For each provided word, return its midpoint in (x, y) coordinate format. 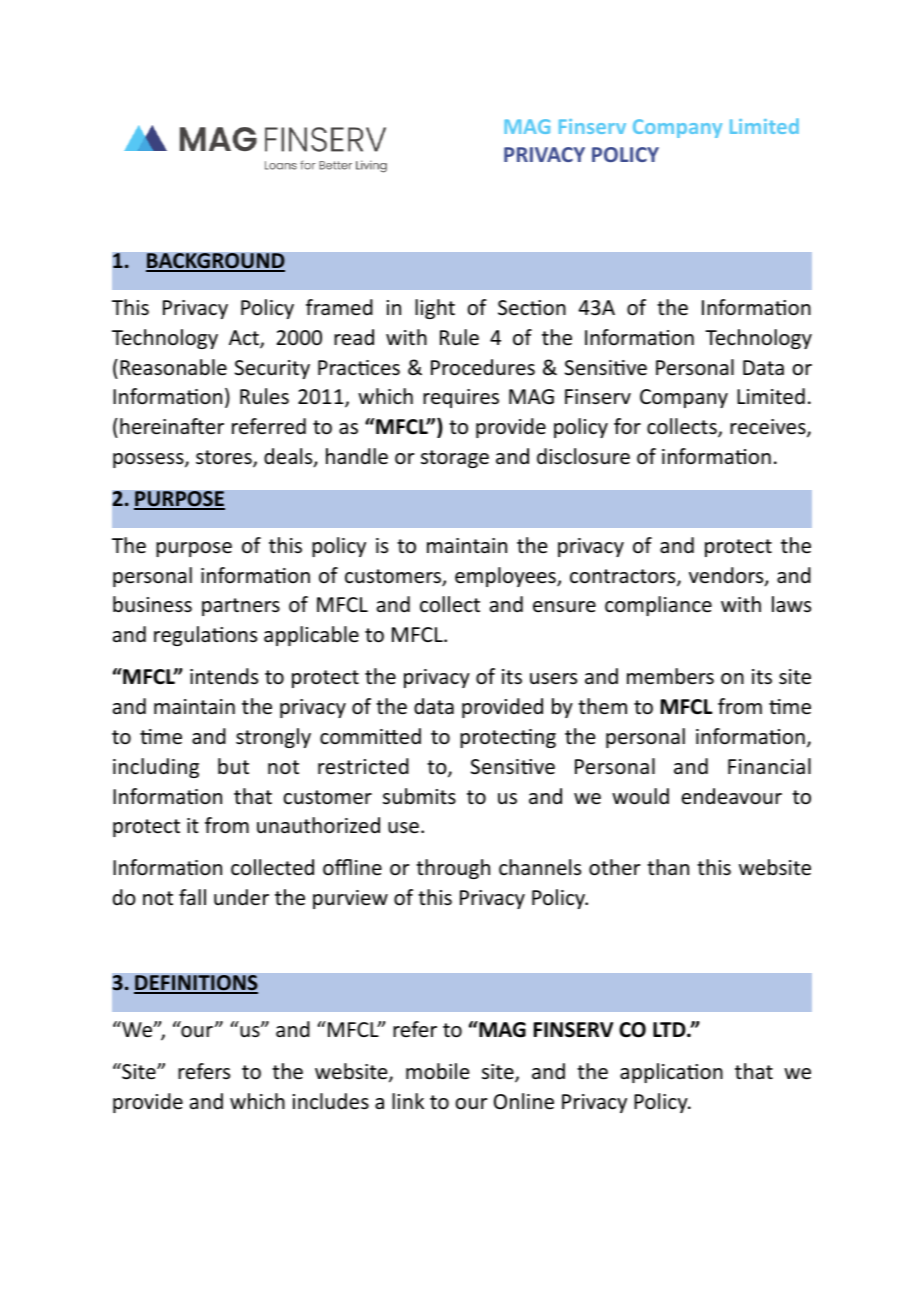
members (670, 676)
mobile (437, 1071)
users (553, 678)
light (435, 309)
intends (224, 676)
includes (331, 1101)
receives (769, 428)
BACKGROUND (215, 262)
